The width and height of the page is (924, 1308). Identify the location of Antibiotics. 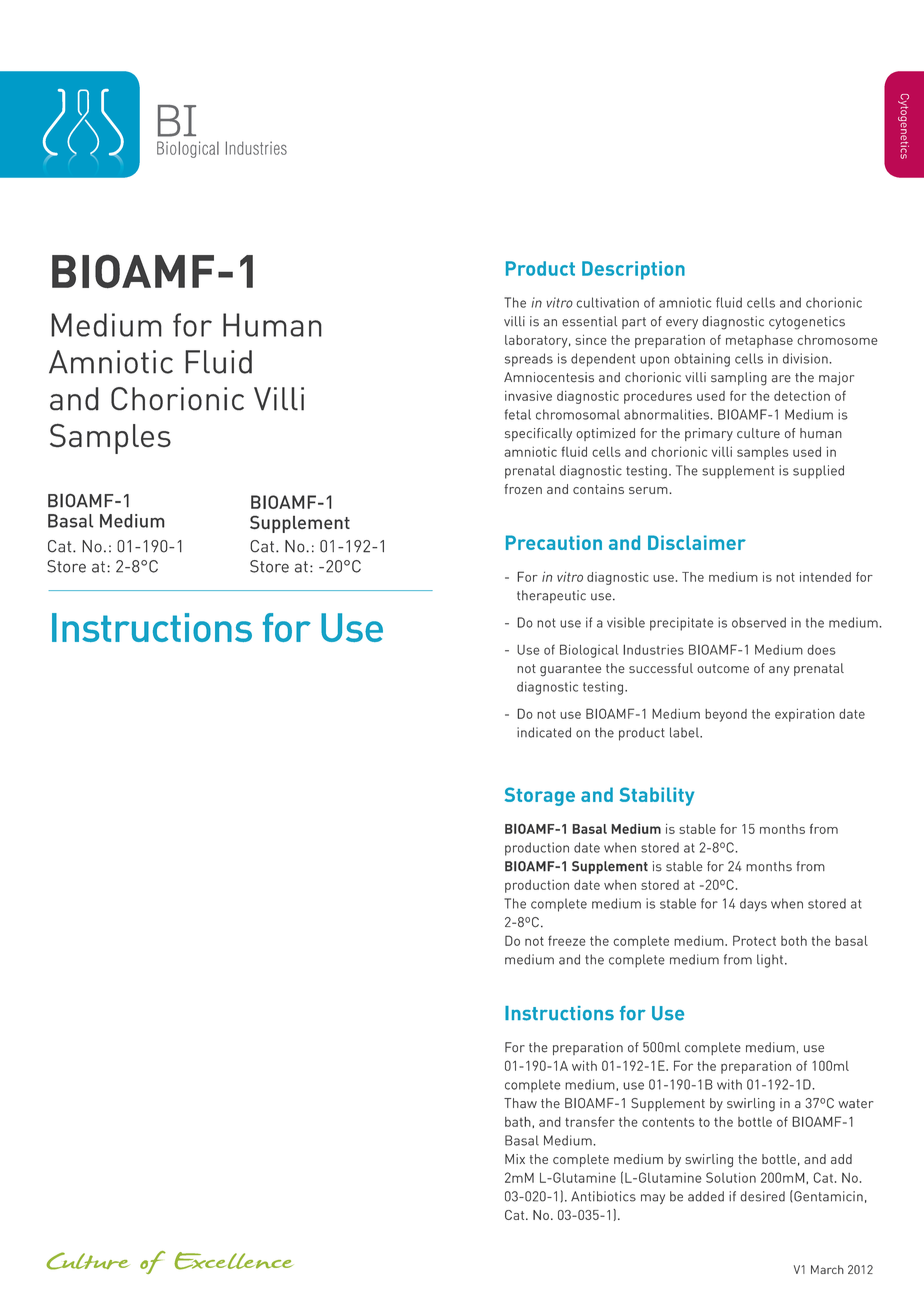
(603, 1196).
